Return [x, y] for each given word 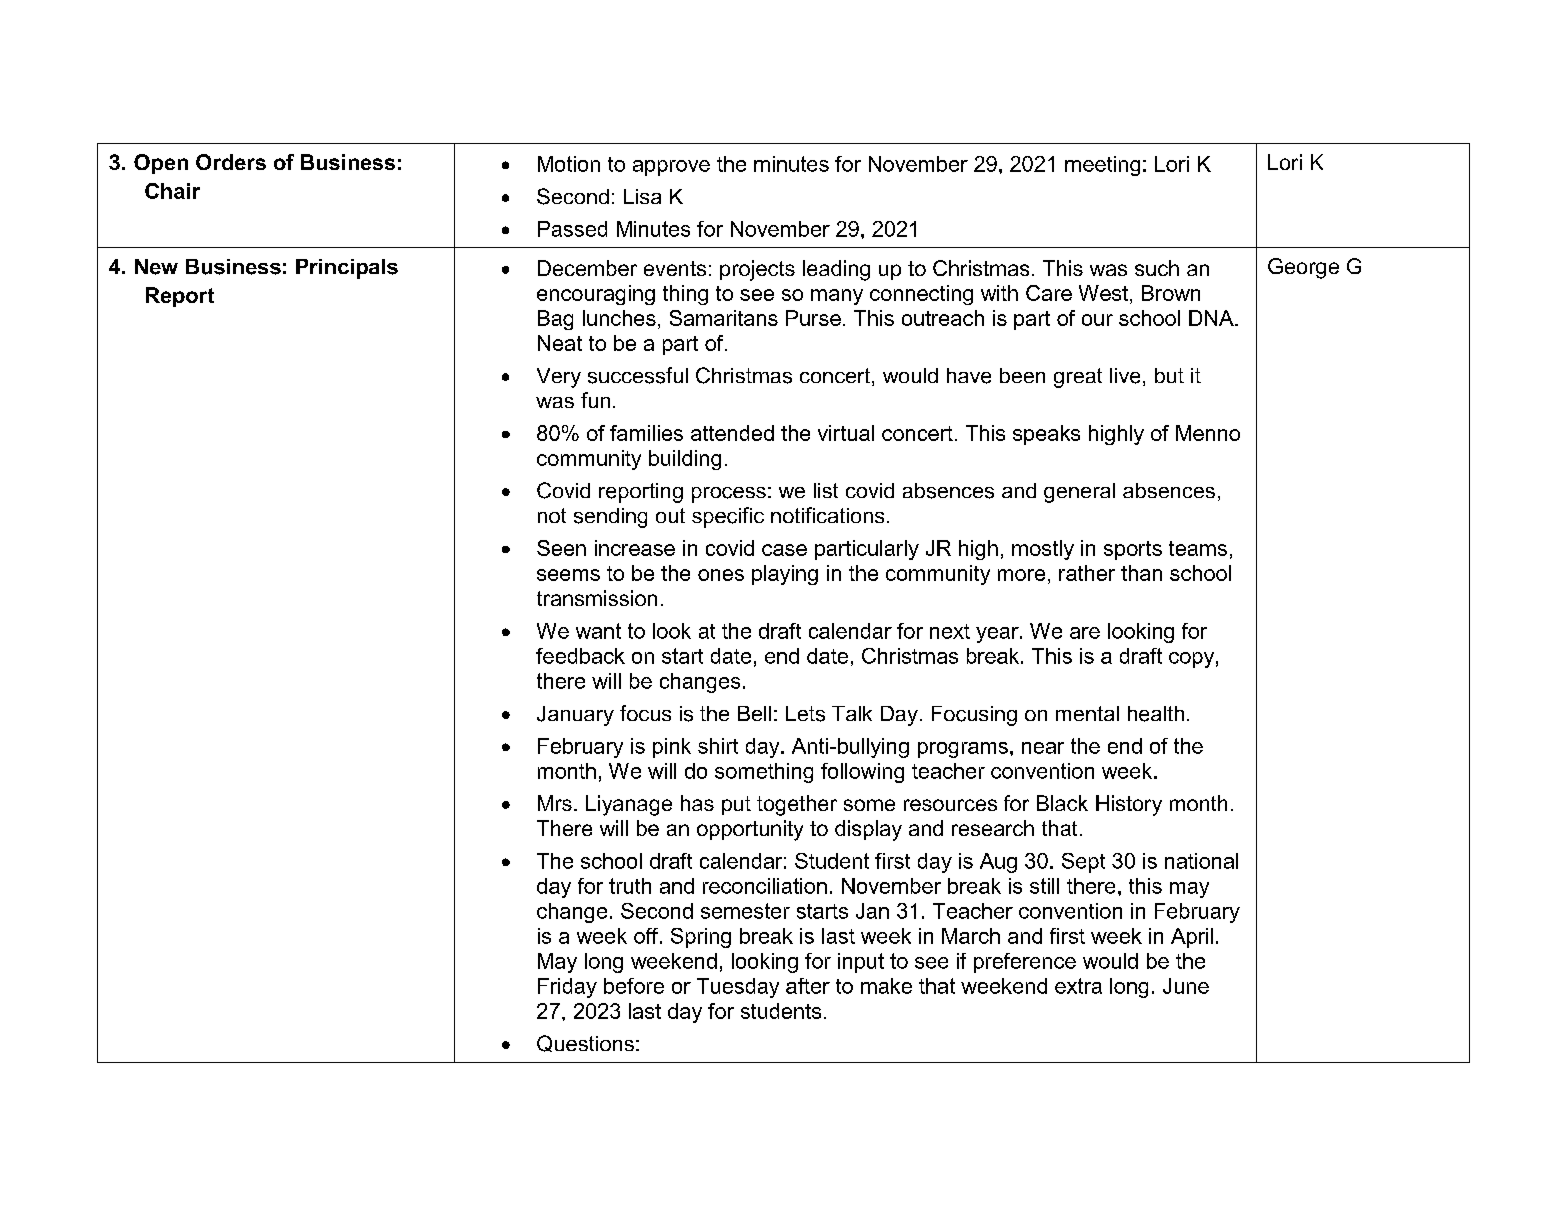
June [1186, 986]
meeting [1102, 166]
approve [671, 168]
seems [568, 575]
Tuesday [738, 988]
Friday [567, 988]
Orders [231, 162]
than [1141, 573]
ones [721, 575]
